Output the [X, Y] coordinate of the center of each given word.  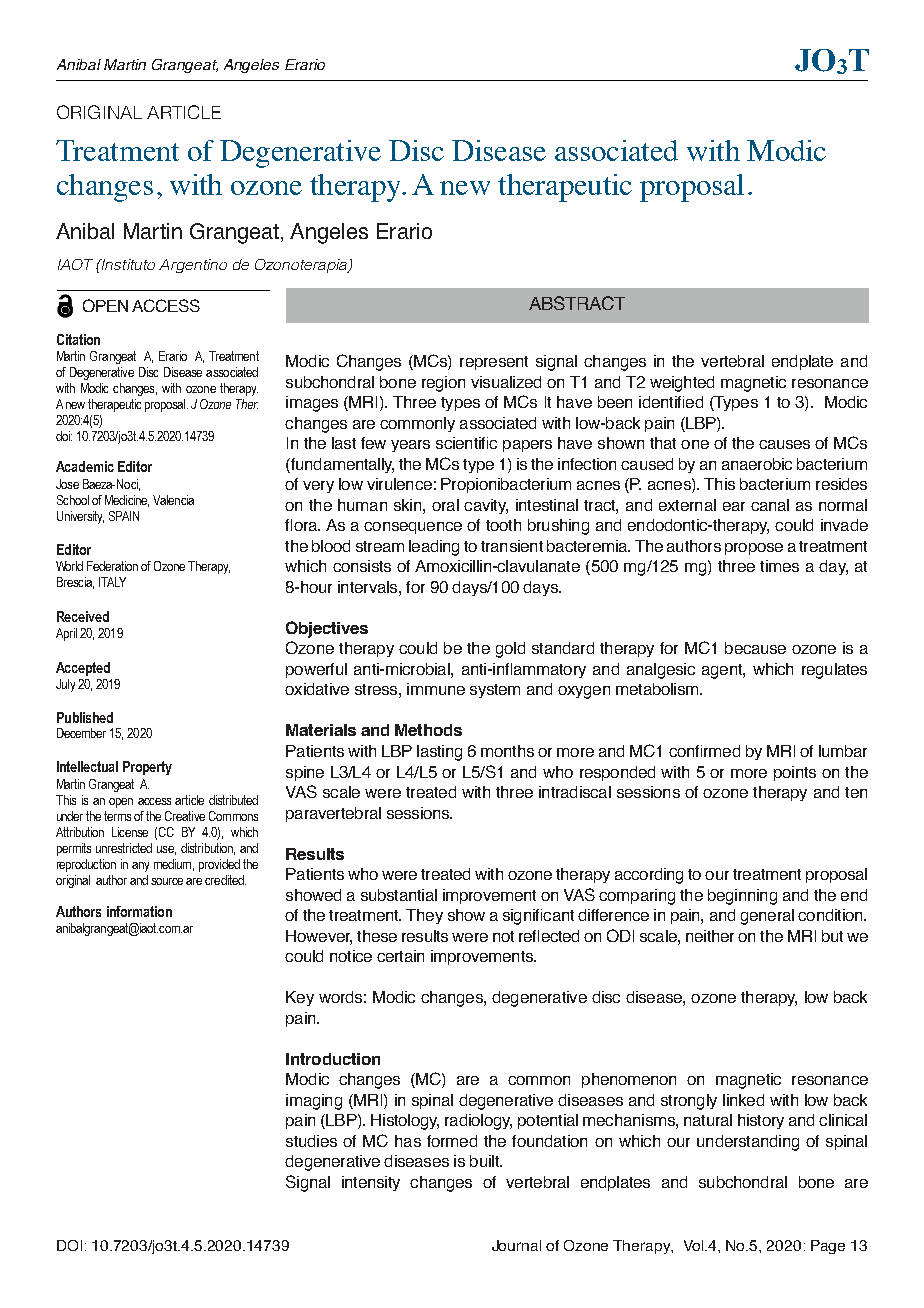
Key [300, 998]
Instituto [127, 264]
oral [445, 505]
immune [436, 689]
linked [743, 1100]
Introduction [333, 1059]
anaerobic [757, 464]
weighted [682, 384]
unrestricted [124, 848]
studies [311, 1141]
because [755, 648]
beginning [742, 897]
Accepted [83, 669]
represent [494, 363]
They [424, 916]
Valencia [173, 500]
